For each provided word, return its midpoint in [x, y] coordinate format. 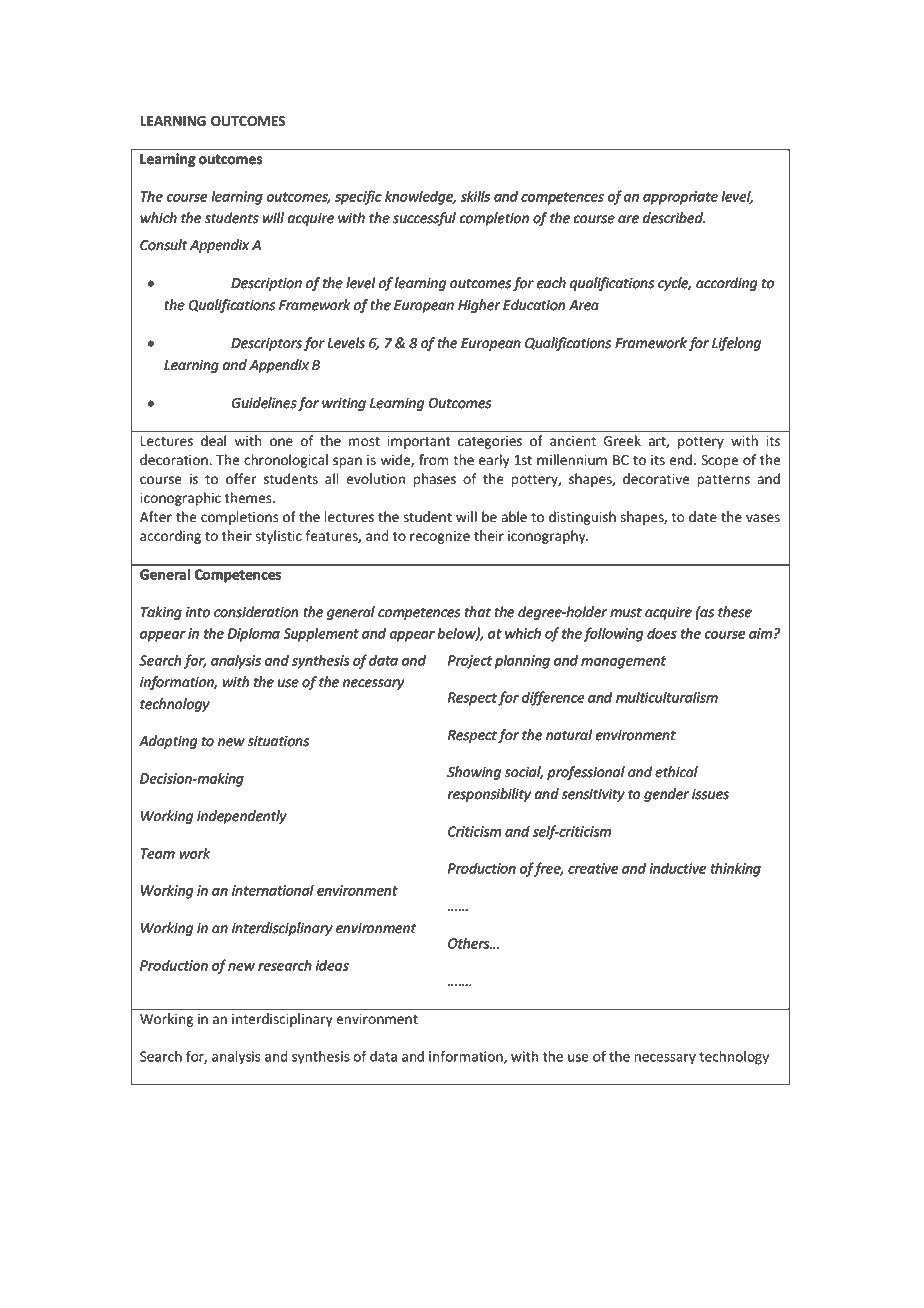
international [273, 890]
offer [241, 479]
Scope [719, 461]
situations [278, 741]
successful [424, 219]
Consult [163, 244]
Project [470, 662]
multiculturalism [667, 697]
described [674, 217]
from [433, 459]
